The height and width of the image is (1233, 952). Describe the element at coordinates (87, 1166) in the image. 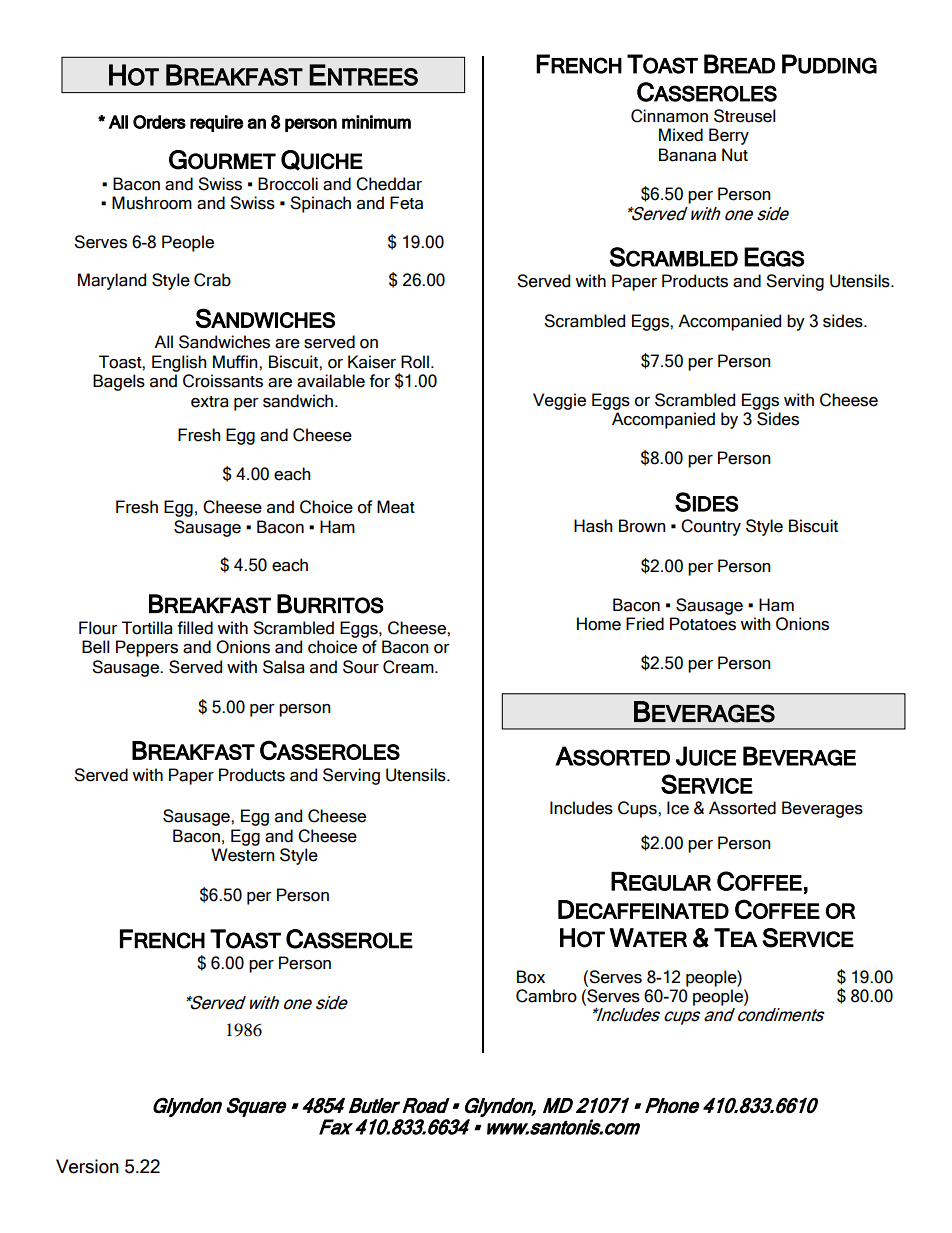

I see `Version` at that location.
